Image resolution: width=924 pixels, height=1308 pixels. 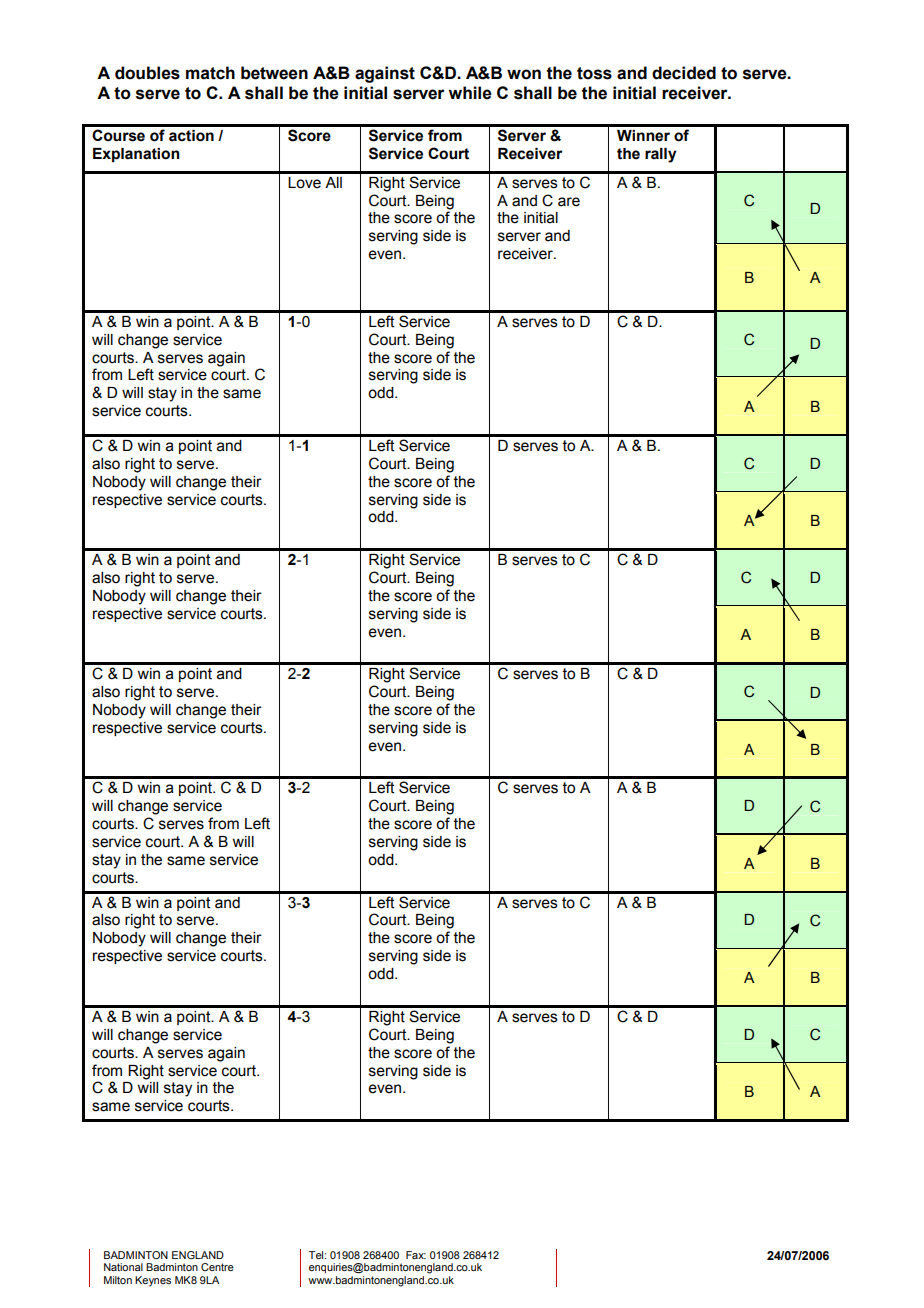 I want to click on Explanation, so click(x=136, y=155).
